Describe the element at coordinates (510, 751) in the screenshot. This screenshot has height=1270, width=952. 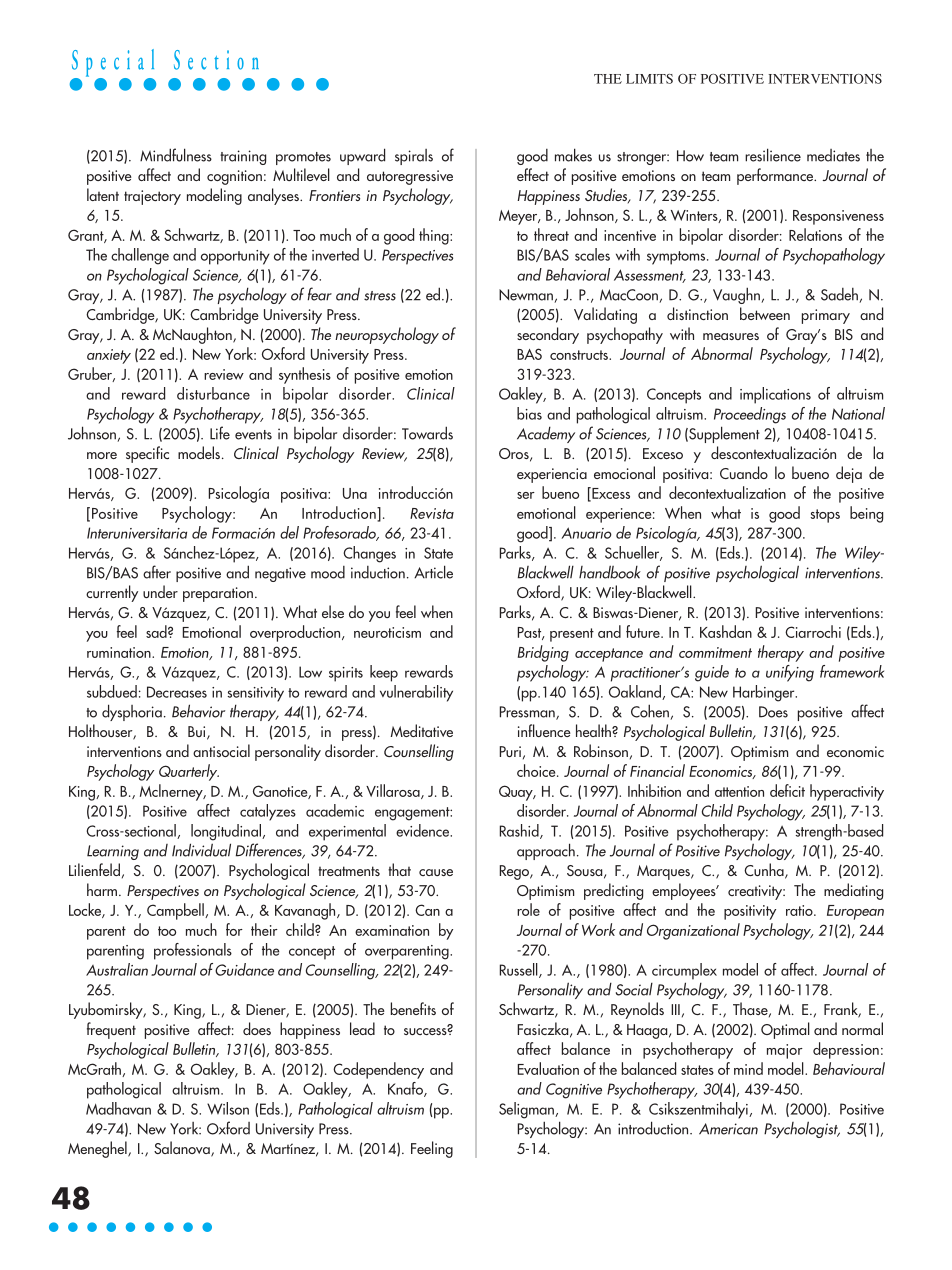
I see `Puri` at that location.
